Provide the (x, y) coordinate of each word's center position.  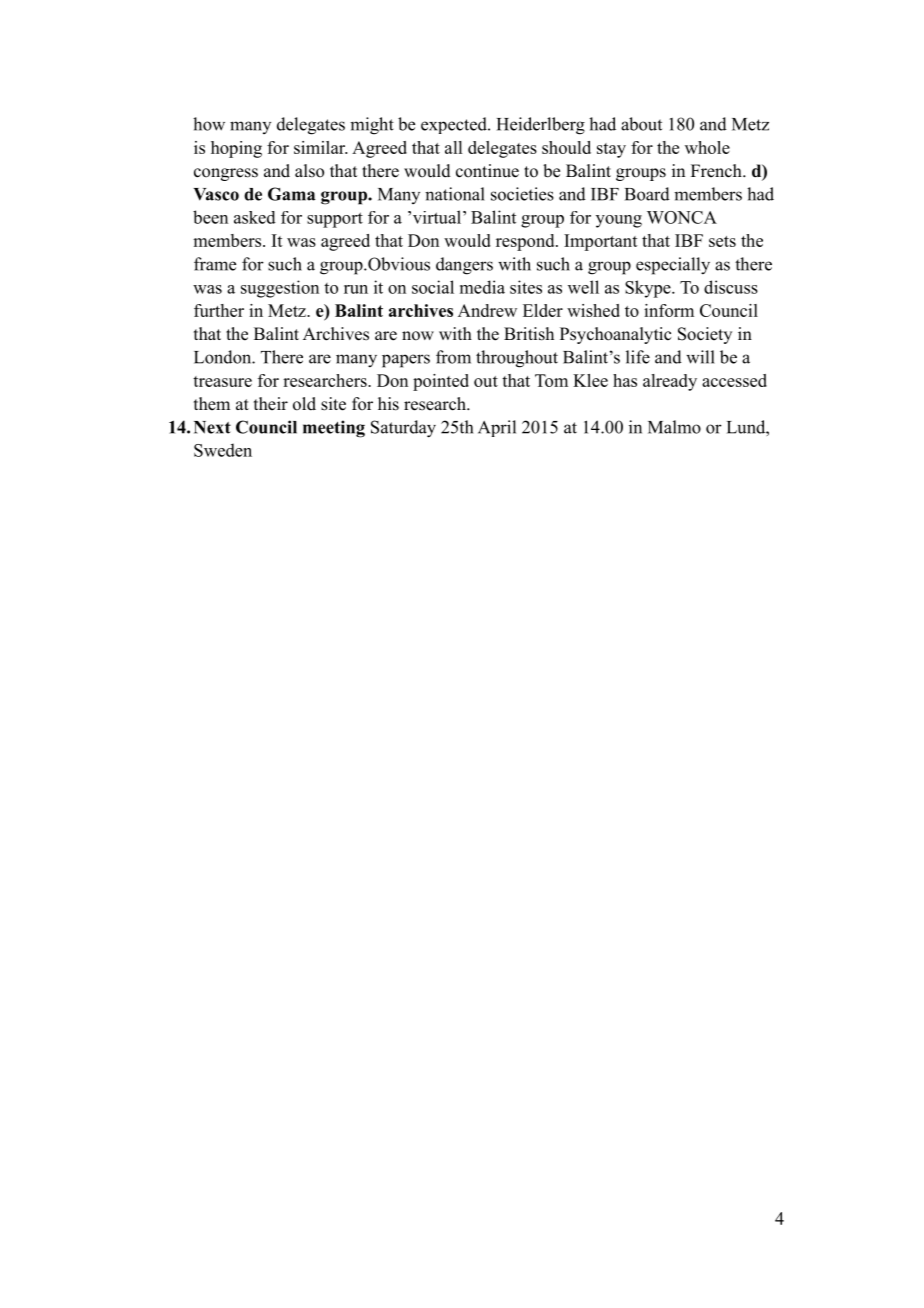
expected (455, 125)
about (641, 124)
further (219, 310)
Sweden (223, 450)
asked (255, 217)
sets (722, 241)
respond (526, 242)
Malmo (674, 427)
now (418, 336)
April (497, 428)
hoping (236, 149)
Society (705, 335)
